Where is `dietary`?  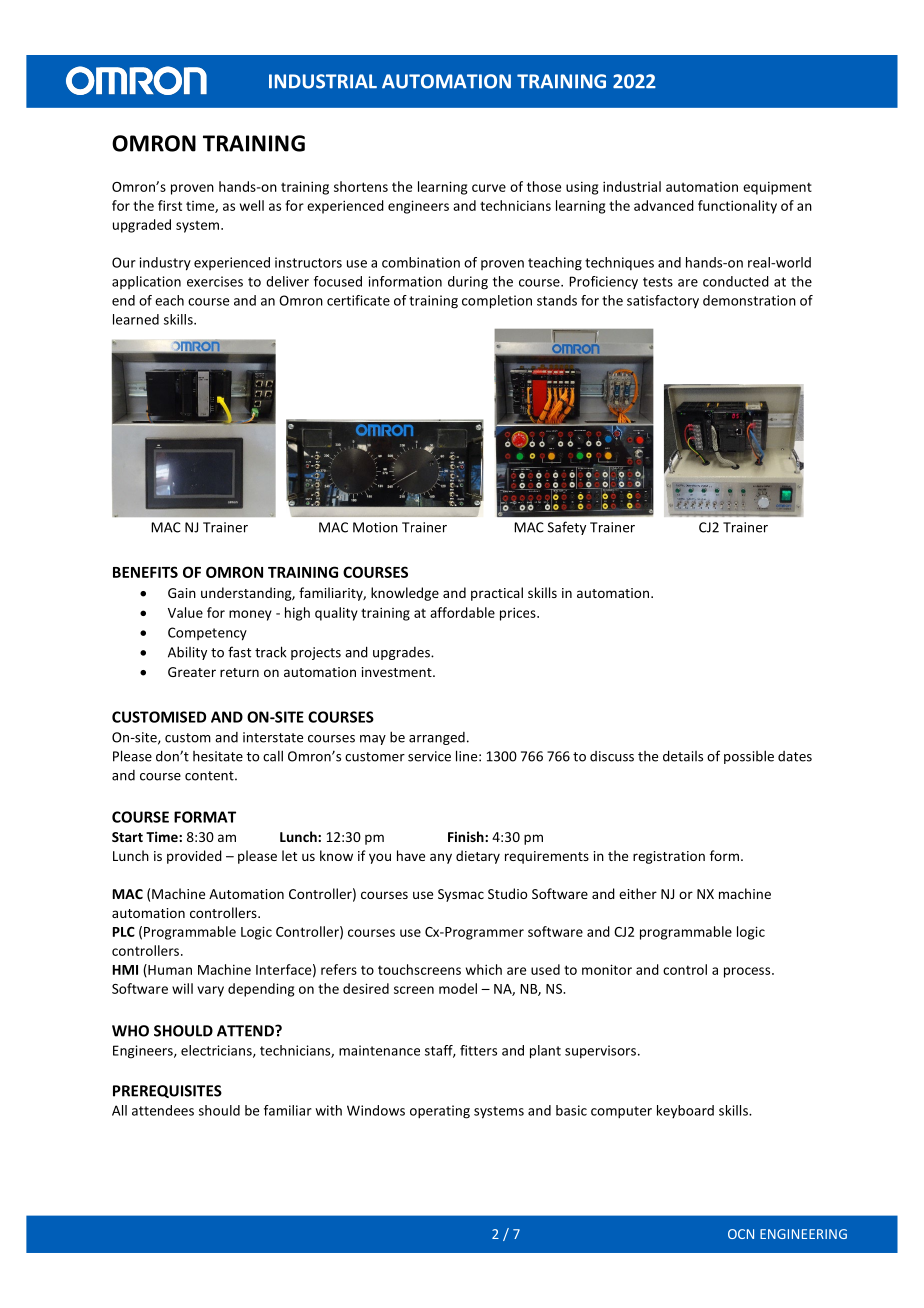 dietary is located at coordinates (478, 857).
